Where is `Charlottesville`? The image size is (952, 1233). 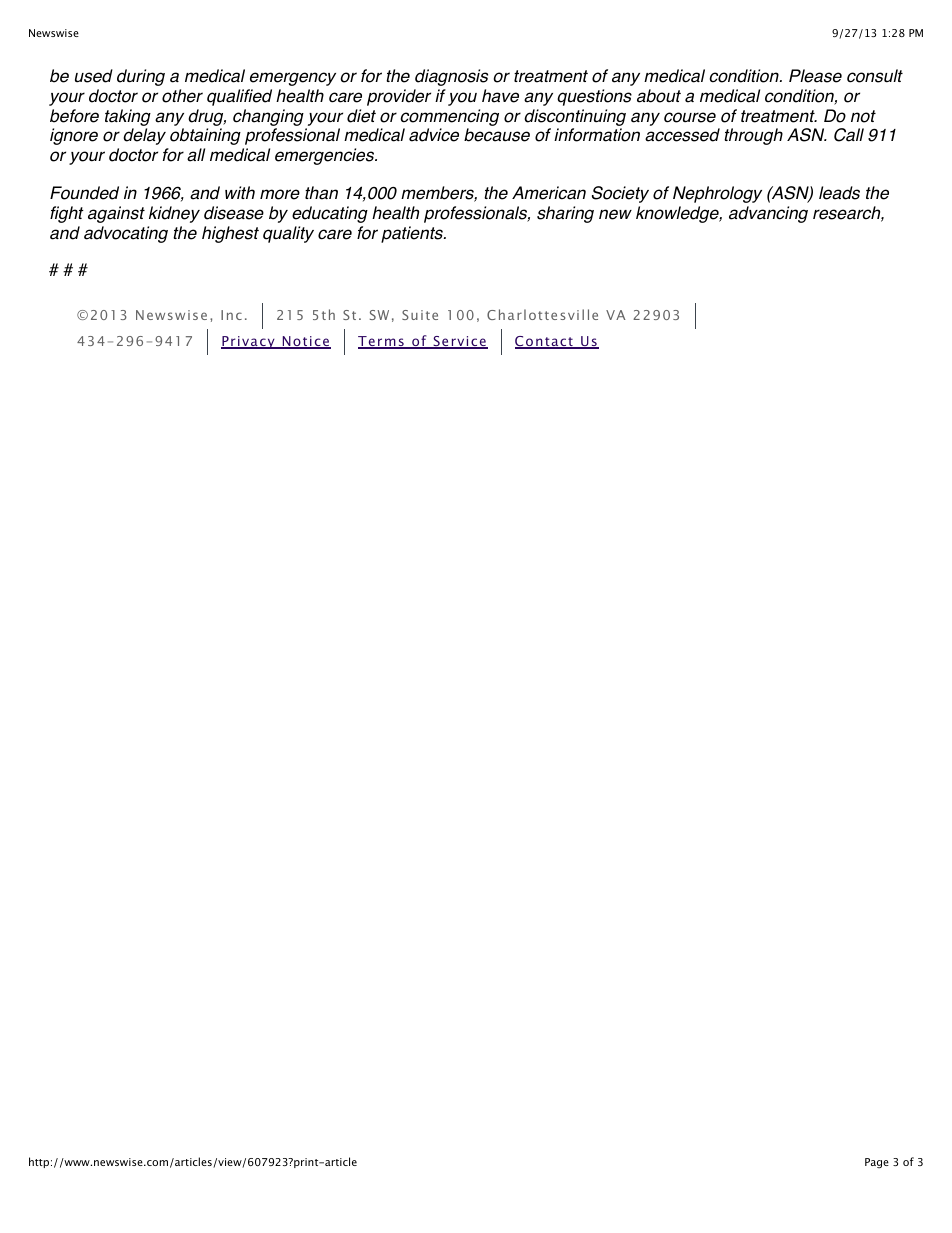 Charlottesville is located at coordinates (542, 314).
